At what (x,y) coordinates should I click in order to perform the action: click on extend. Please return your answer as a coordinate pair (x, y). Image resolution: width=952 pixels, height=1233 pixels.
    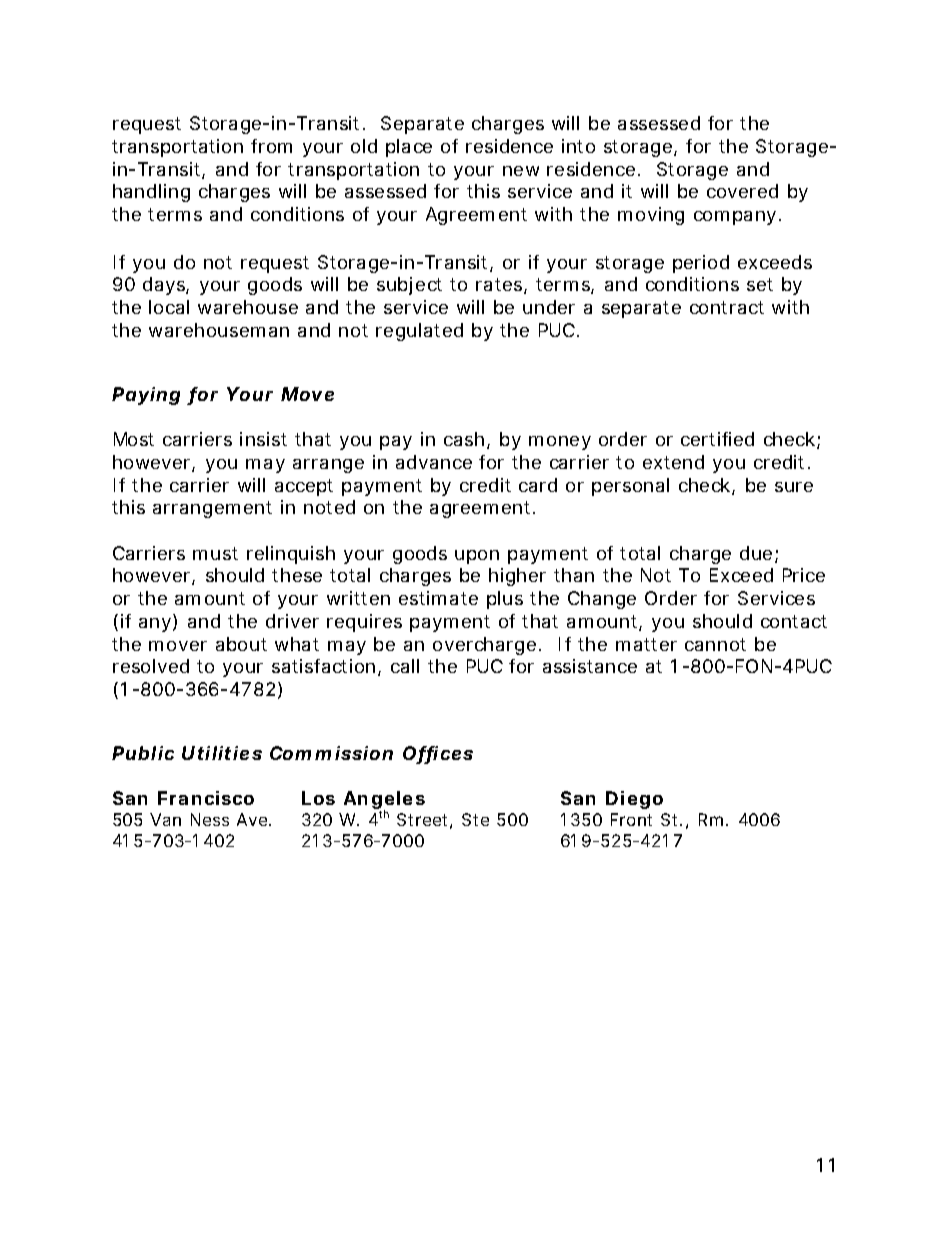
    Looking at the image, I should click on (673, 462).
